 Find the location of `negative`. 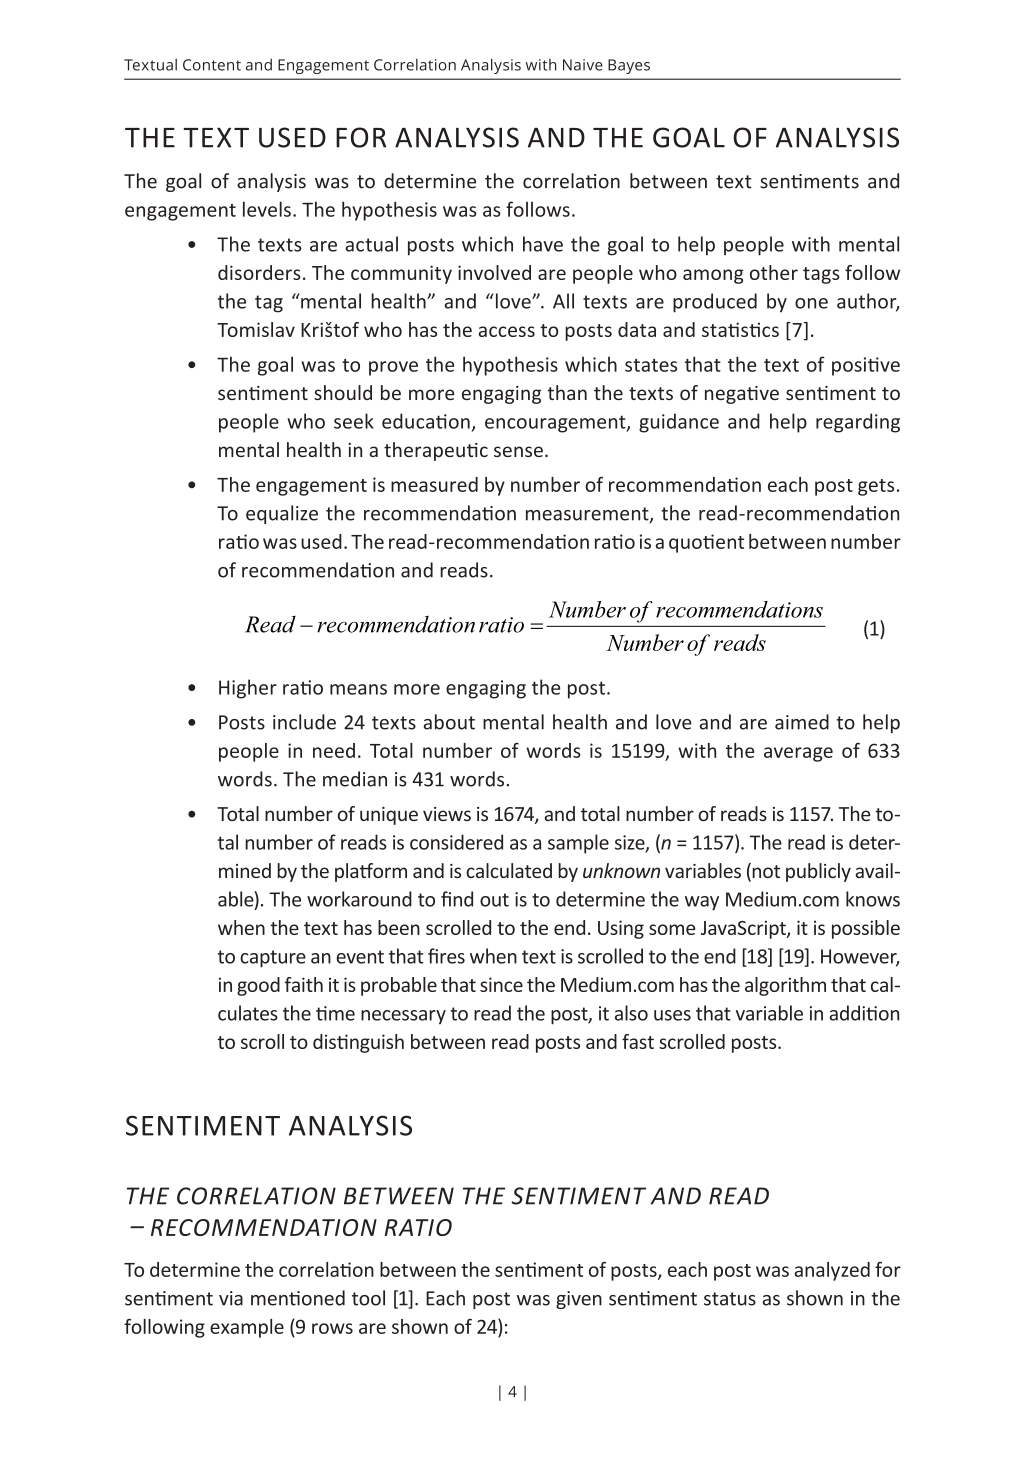

negative is located at coordinates (742, 395).
